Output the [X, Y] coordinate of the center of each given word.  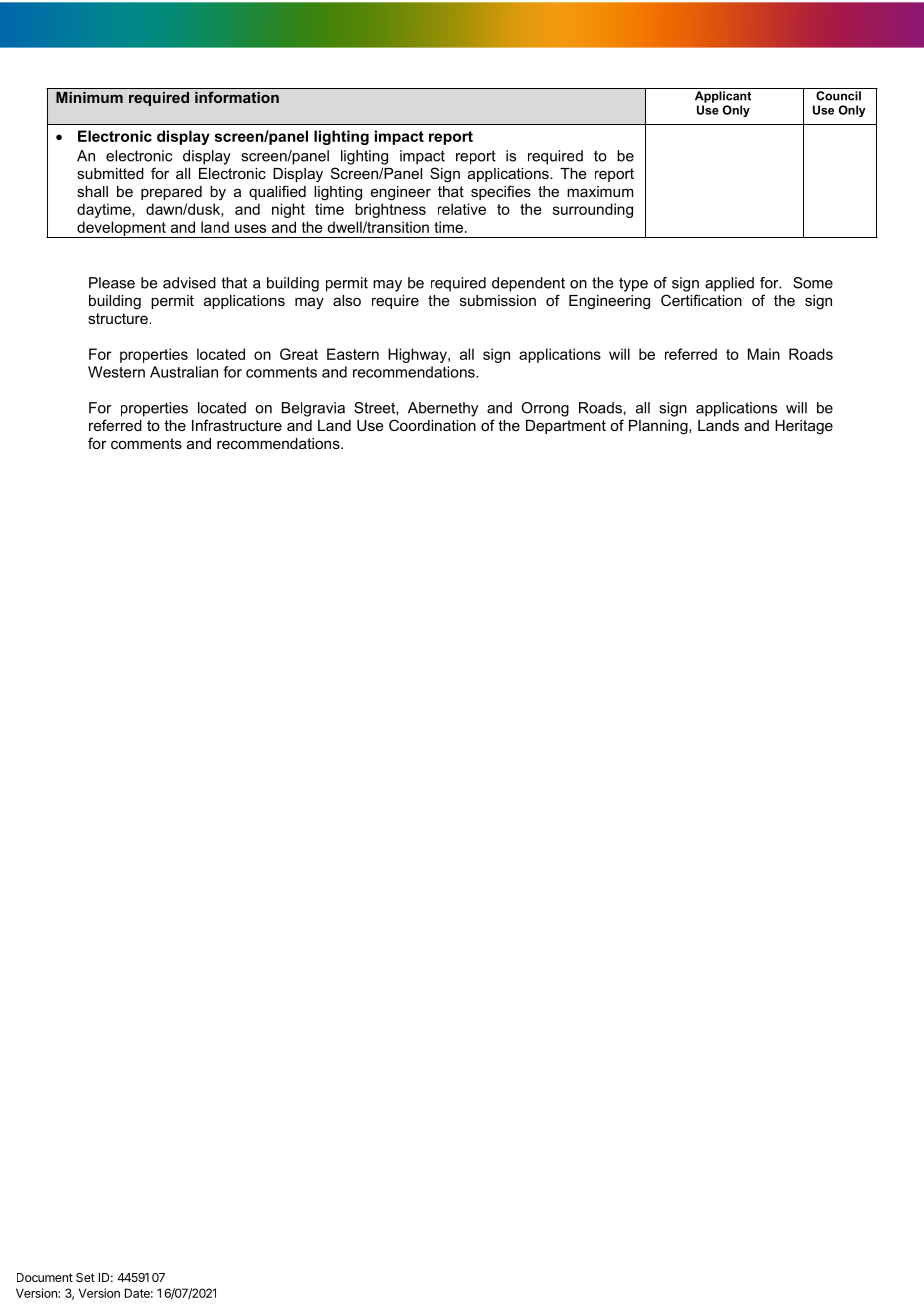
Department [566, 427]
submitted [110, 173]
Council [838, 96]
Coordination [432, 425]
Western [116, 372]
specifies [501, 192]
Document [45, 1277]
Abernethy [443, 409]
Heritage [804, 427]
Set [85, 1277]
